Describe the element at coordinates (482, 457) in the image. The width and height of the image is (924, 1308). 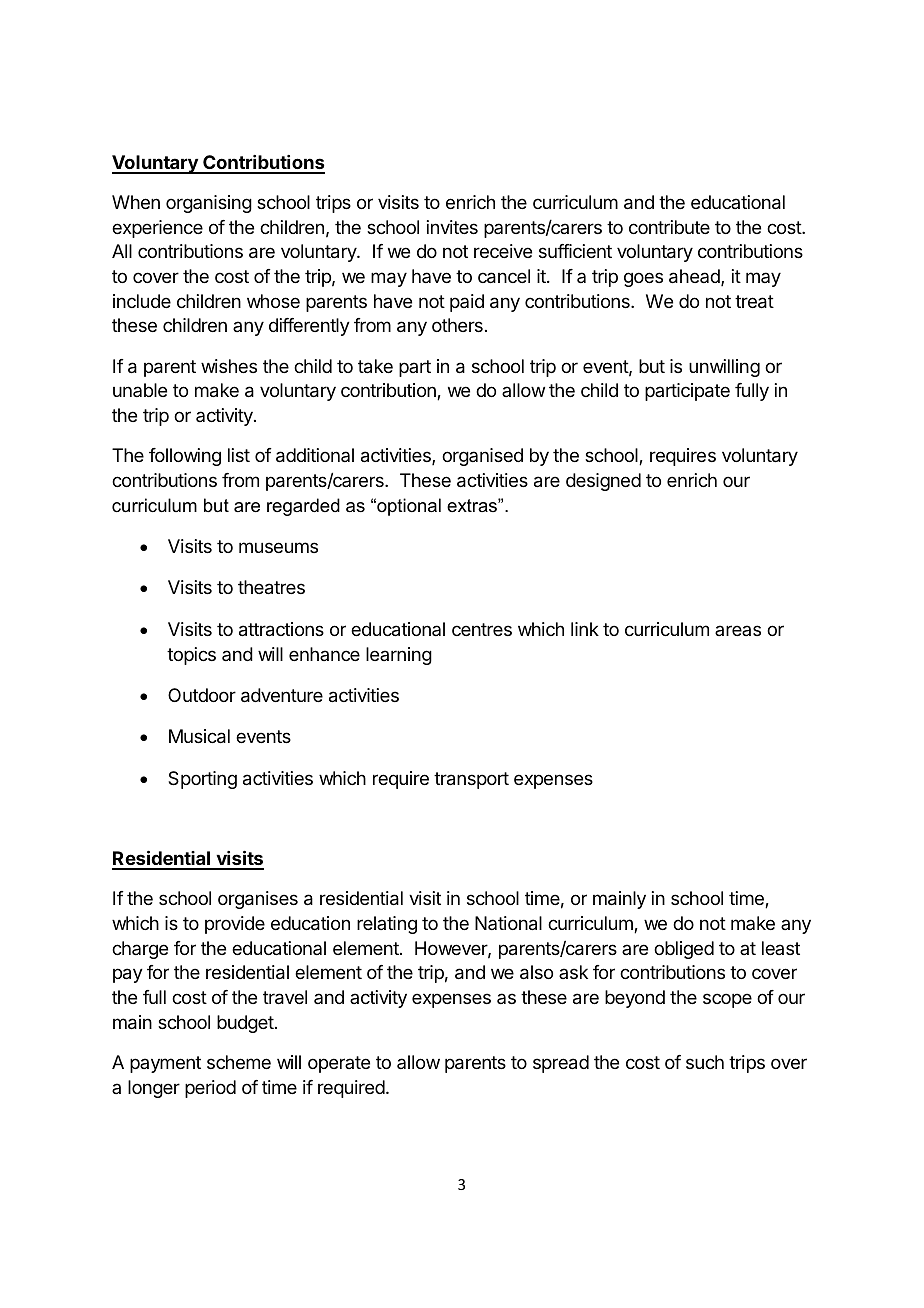
I see `organised` at that location.
